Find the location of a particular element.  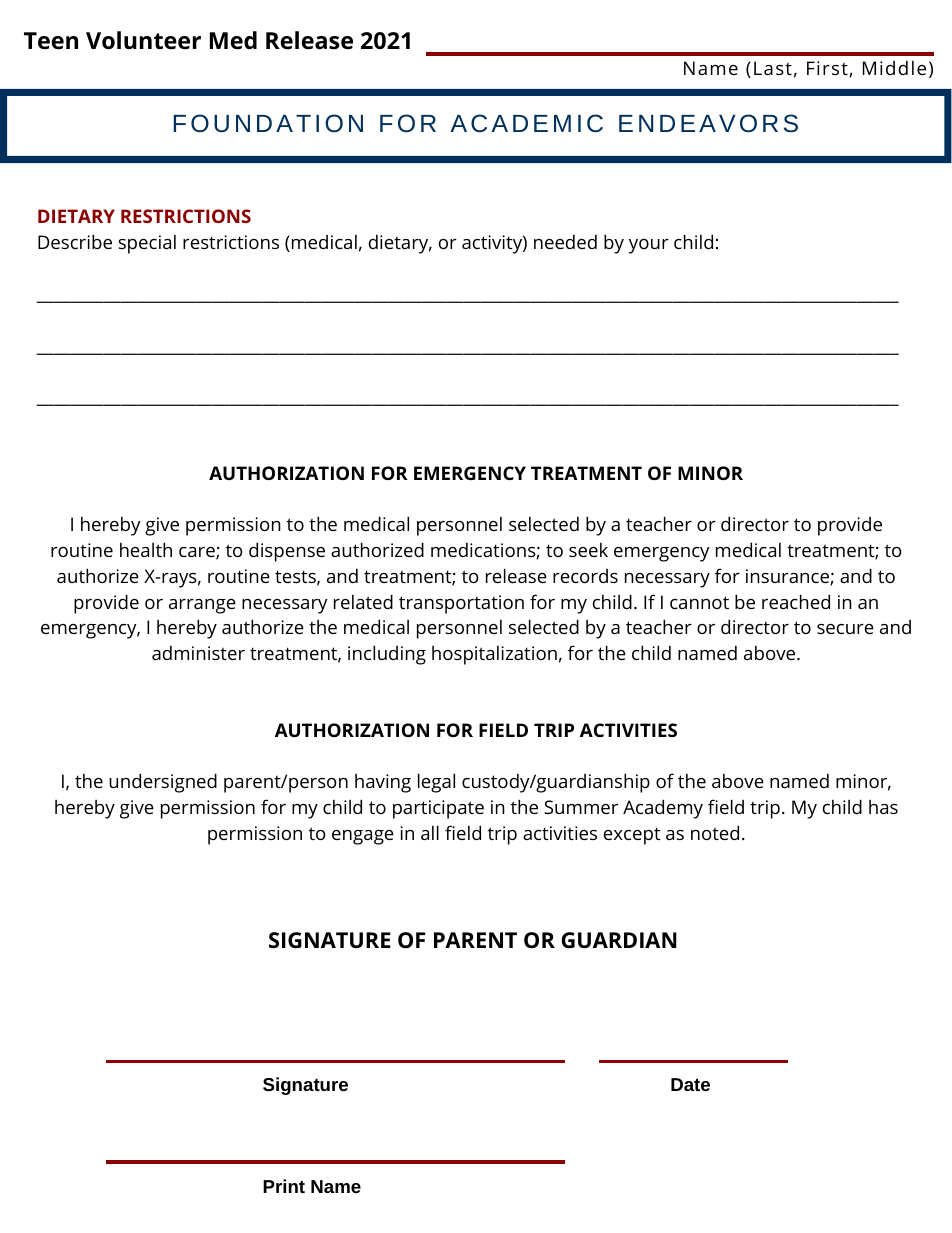

medications is located at coordinates (484, 551).
